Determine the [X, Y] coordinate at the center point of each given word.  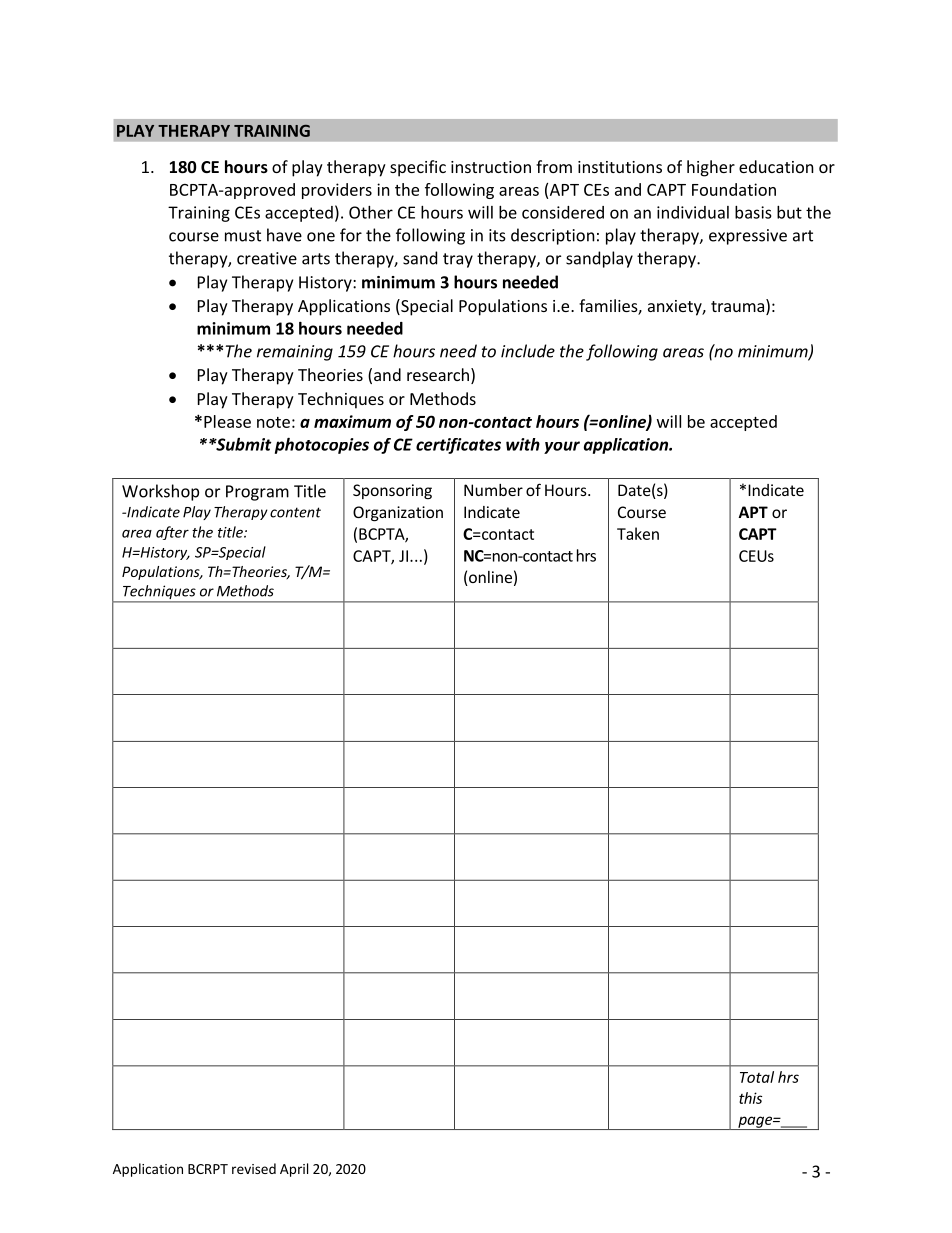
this [750, 1098]
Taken [638, 533]
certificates [458, 446]
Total [757, 1077]
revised [254, 1168]
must [243, 236]
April [294, 1170]
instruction [491, 167]
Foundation [734, 189]
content [295, 512]
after [172, 533]
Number [493, 490]
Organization [398, 514]
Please [227, 421]
